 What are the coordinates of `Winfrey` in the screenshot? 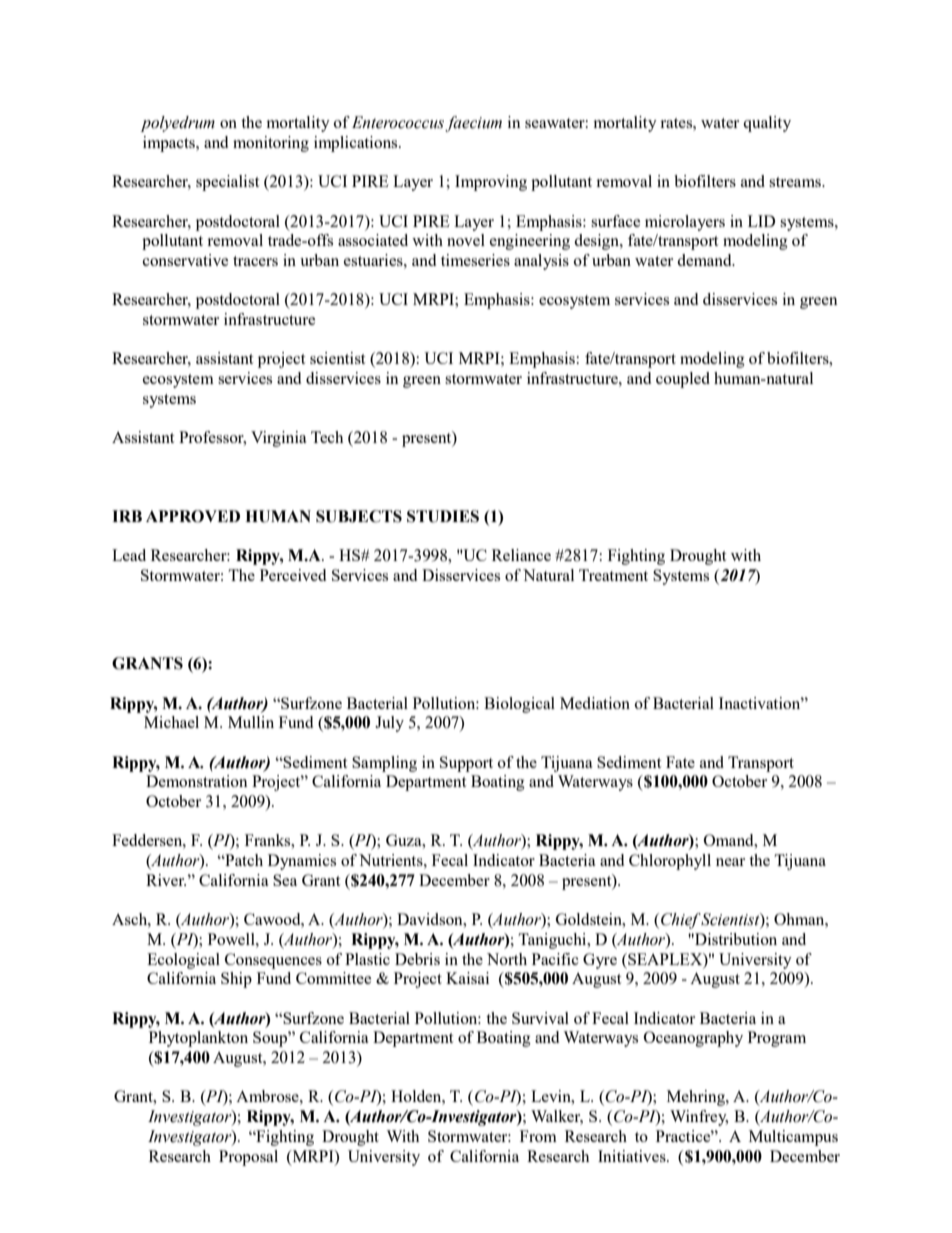 It's located at (699, 1118).
